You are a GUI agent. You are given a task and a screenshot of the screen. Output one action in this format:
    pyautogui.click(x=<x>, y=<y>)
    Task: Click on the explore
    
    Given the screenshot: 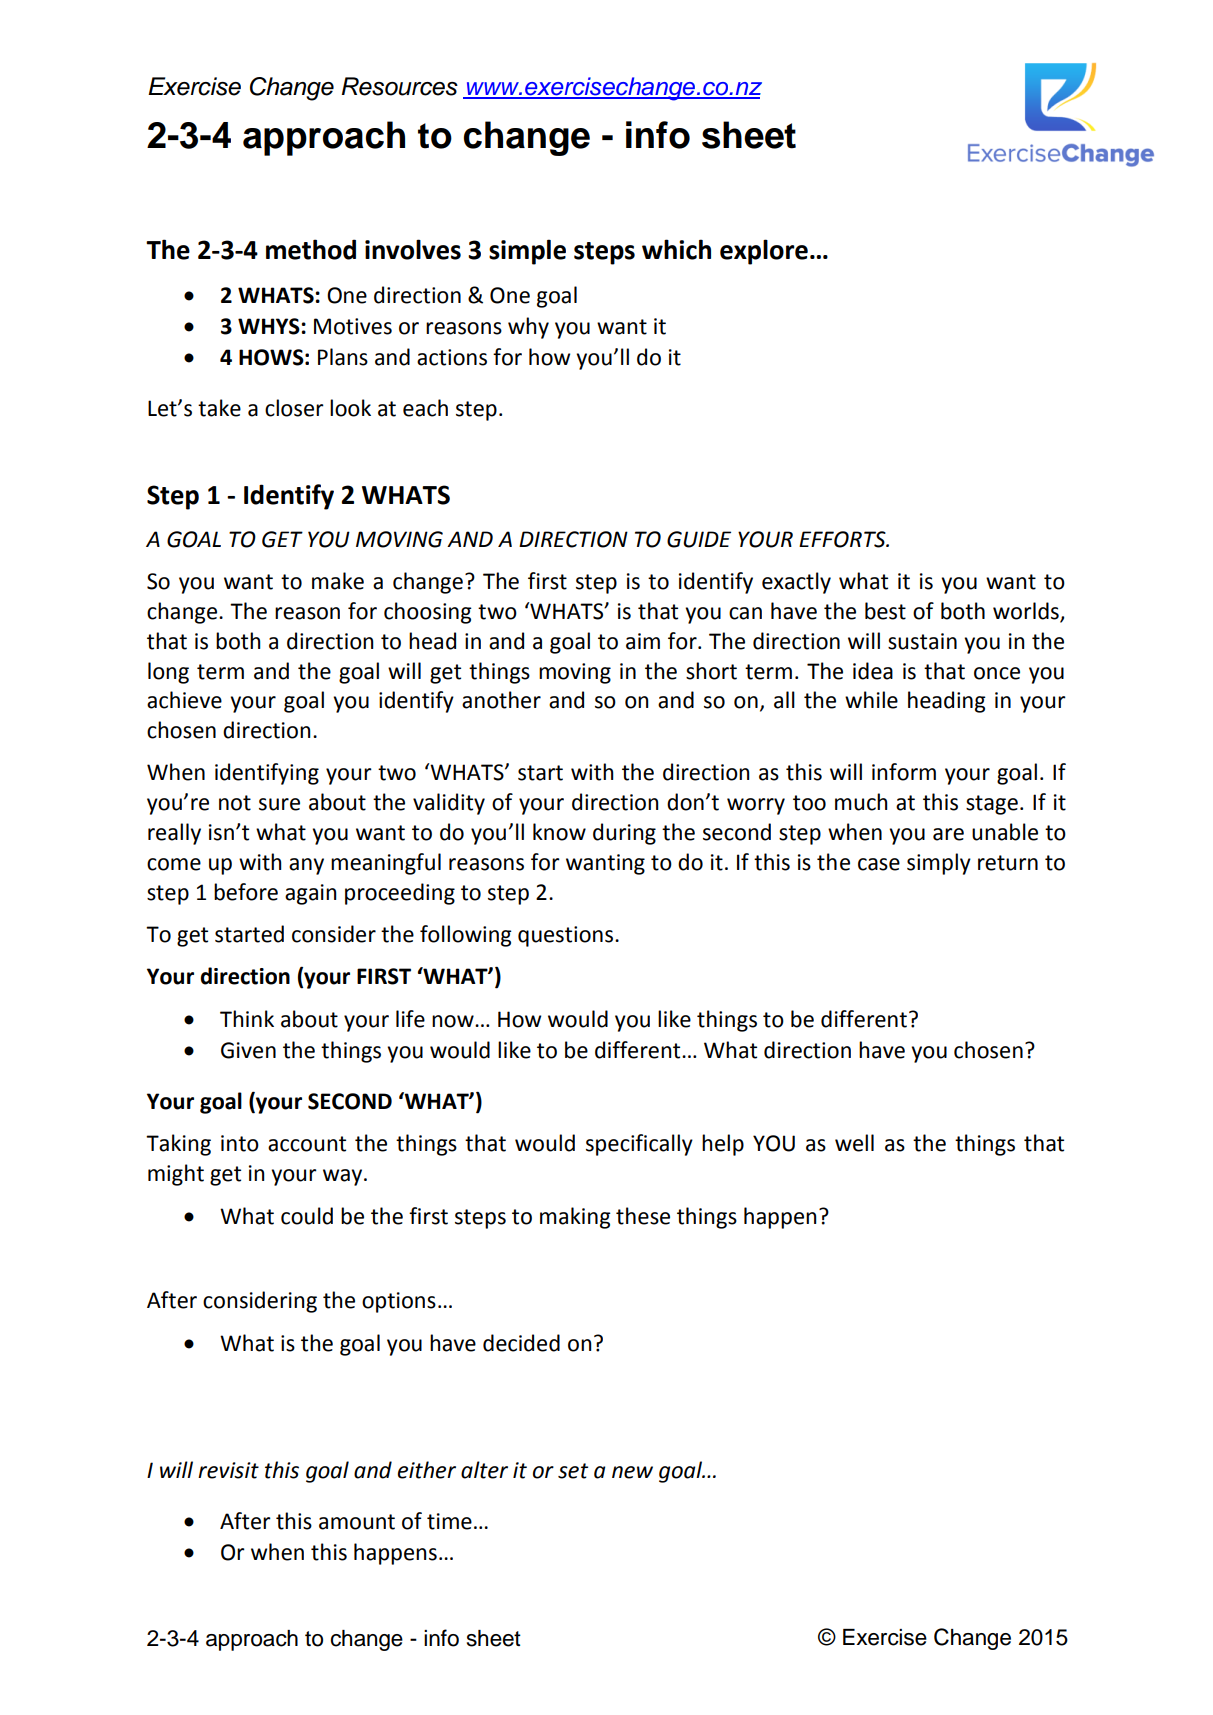 What is the action you would take?
    pyautogui.click(x=764, y=252)
